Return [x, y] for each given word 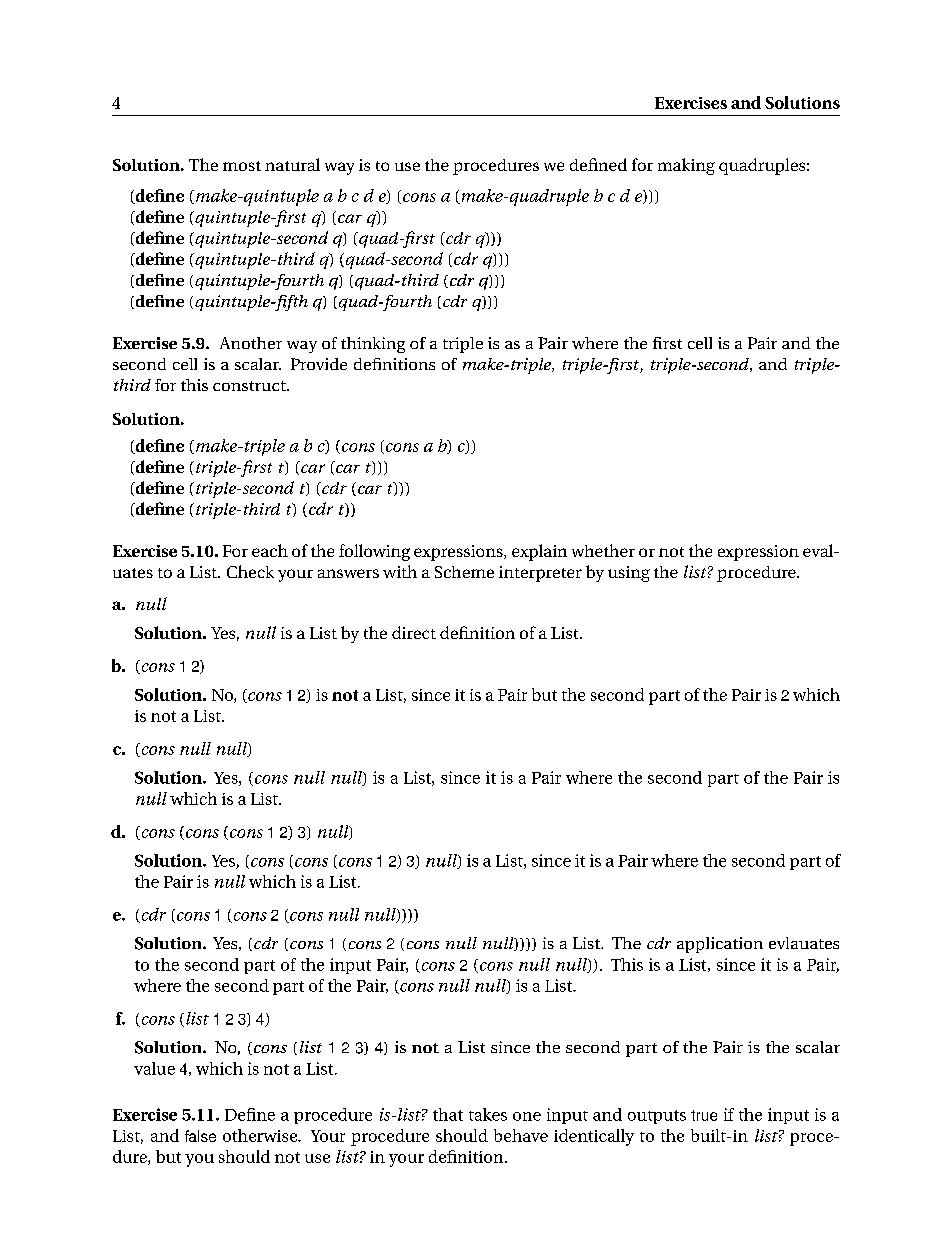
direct [414, 632]
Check [250, 571]
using [629, 574]
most [242, 166]
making [686, 166]
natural [292, 164]
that [448, 1114]
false [200, 1136]
